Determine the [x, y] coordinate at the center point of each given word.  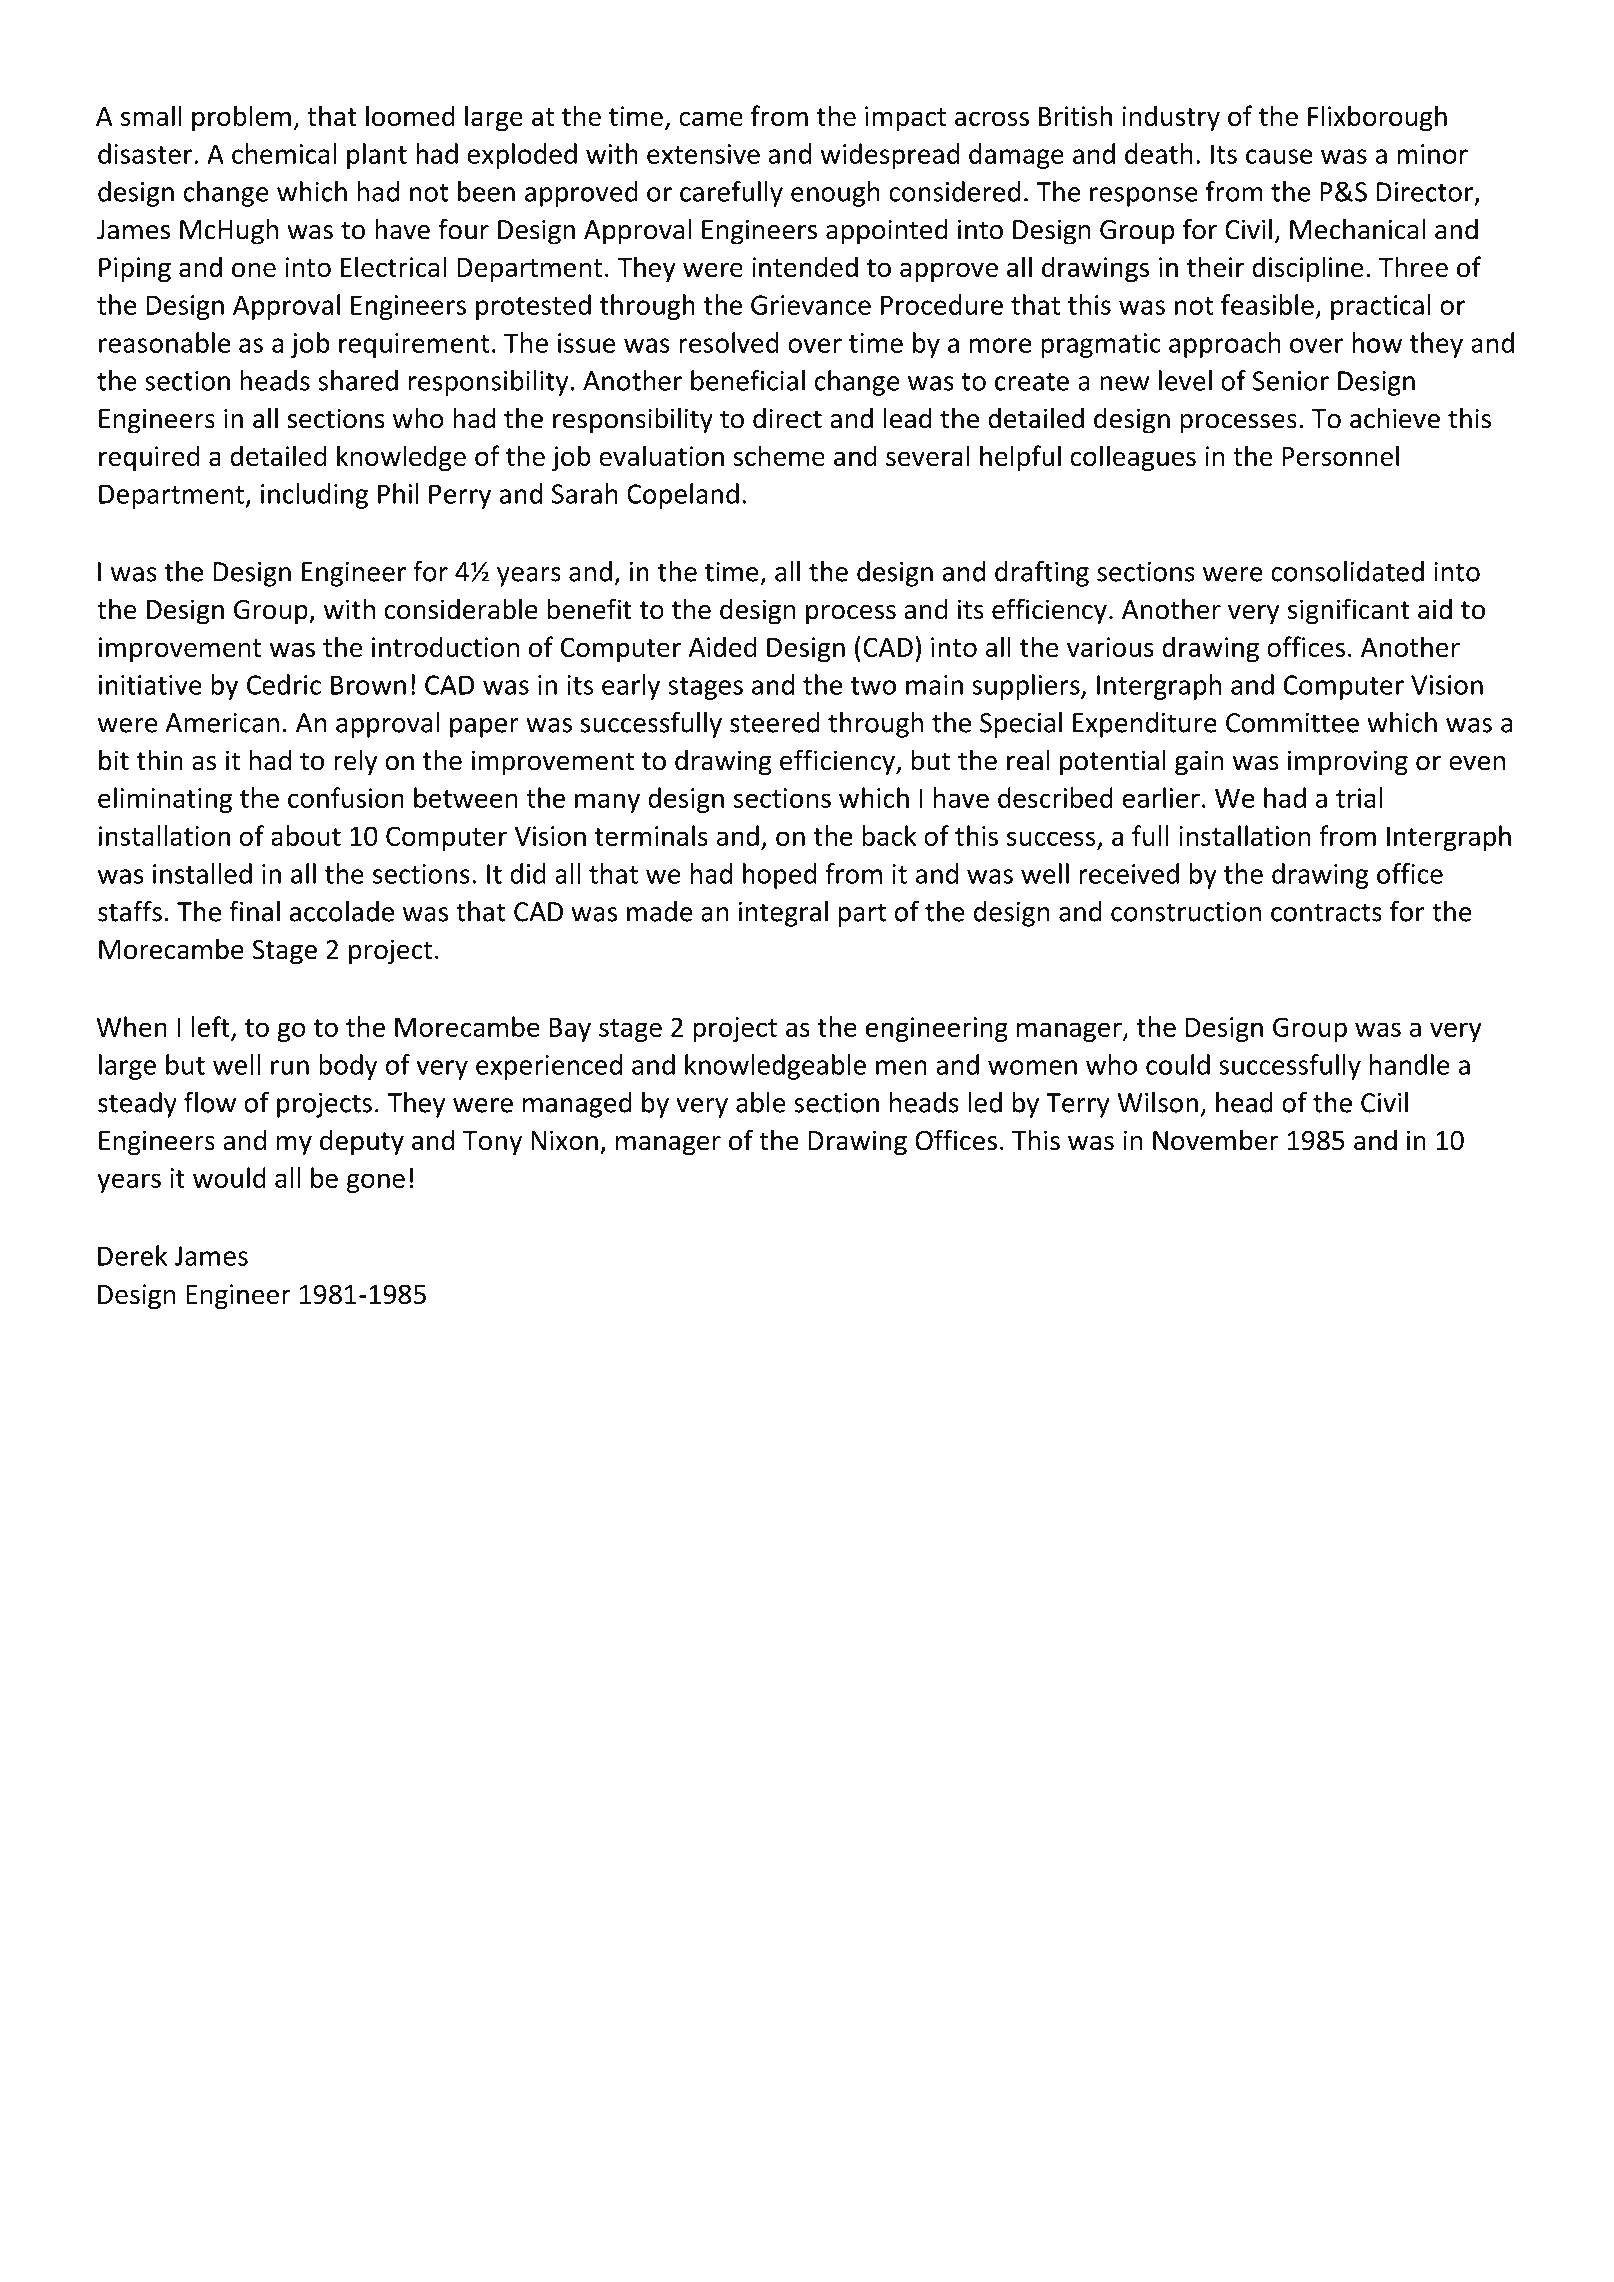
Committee [1292, 723]
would [229, 1177]
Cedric [284, 684]
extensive [703, 154]
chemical [284, 153]
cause [1279, 156]
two [873, 686]
